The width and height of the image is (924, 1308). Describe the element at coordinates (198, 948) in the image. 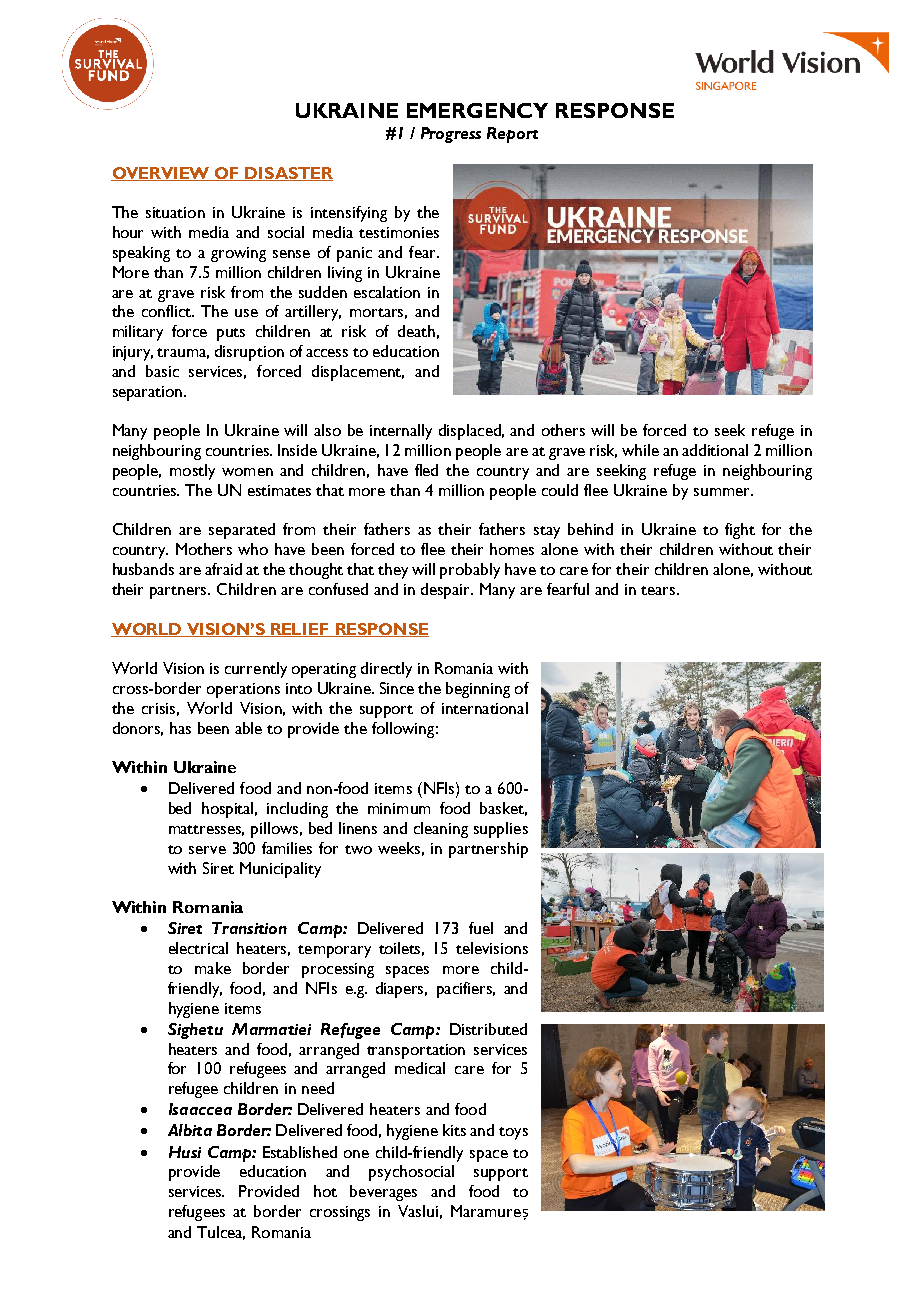

I see `electrical` at that location.
